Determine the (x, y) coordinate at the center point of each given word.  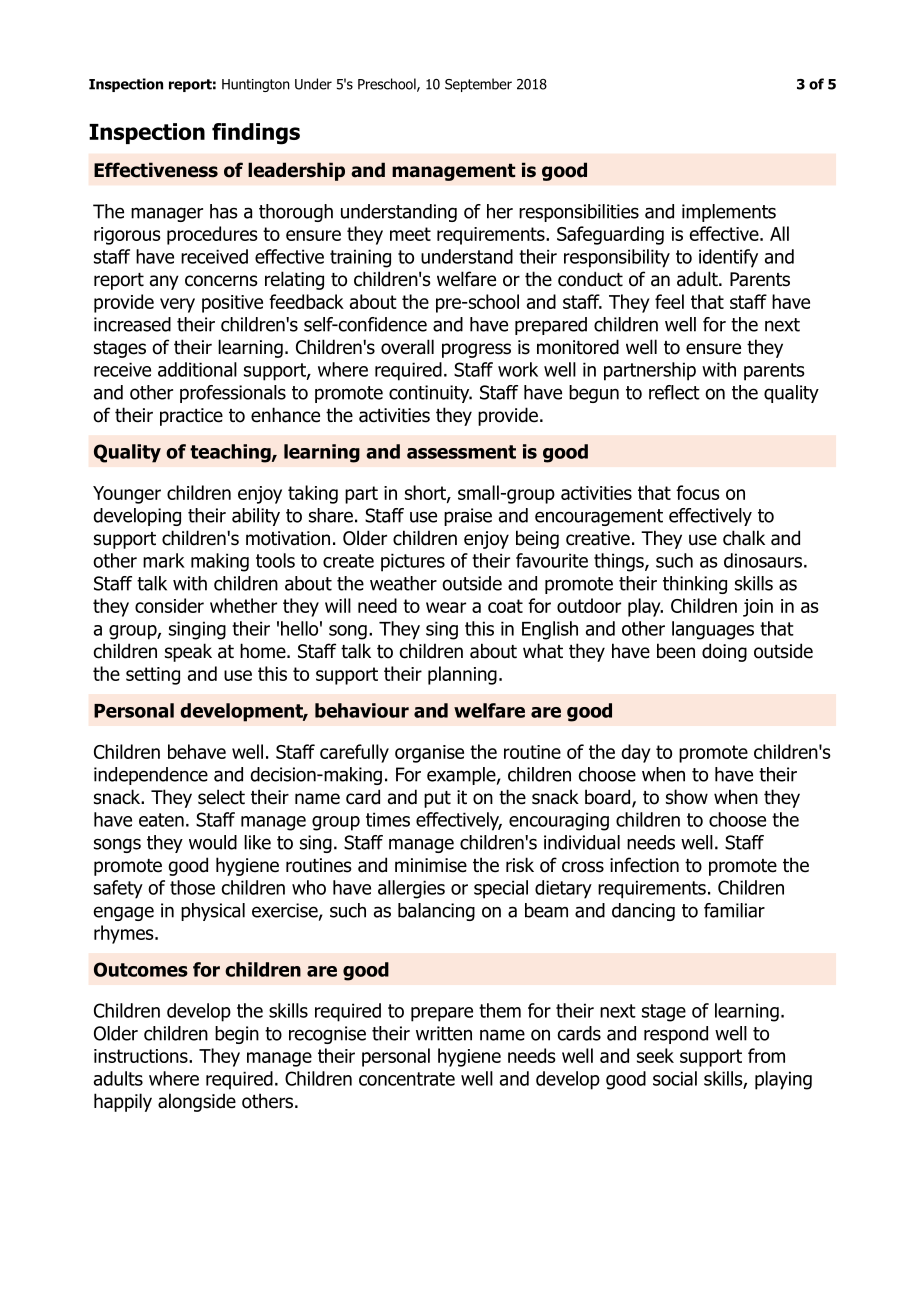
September (478, 85)
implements (729, 213)
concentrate (407, 1079)
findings (256, 134)
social (675, 1078)
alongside (197, 1102)
